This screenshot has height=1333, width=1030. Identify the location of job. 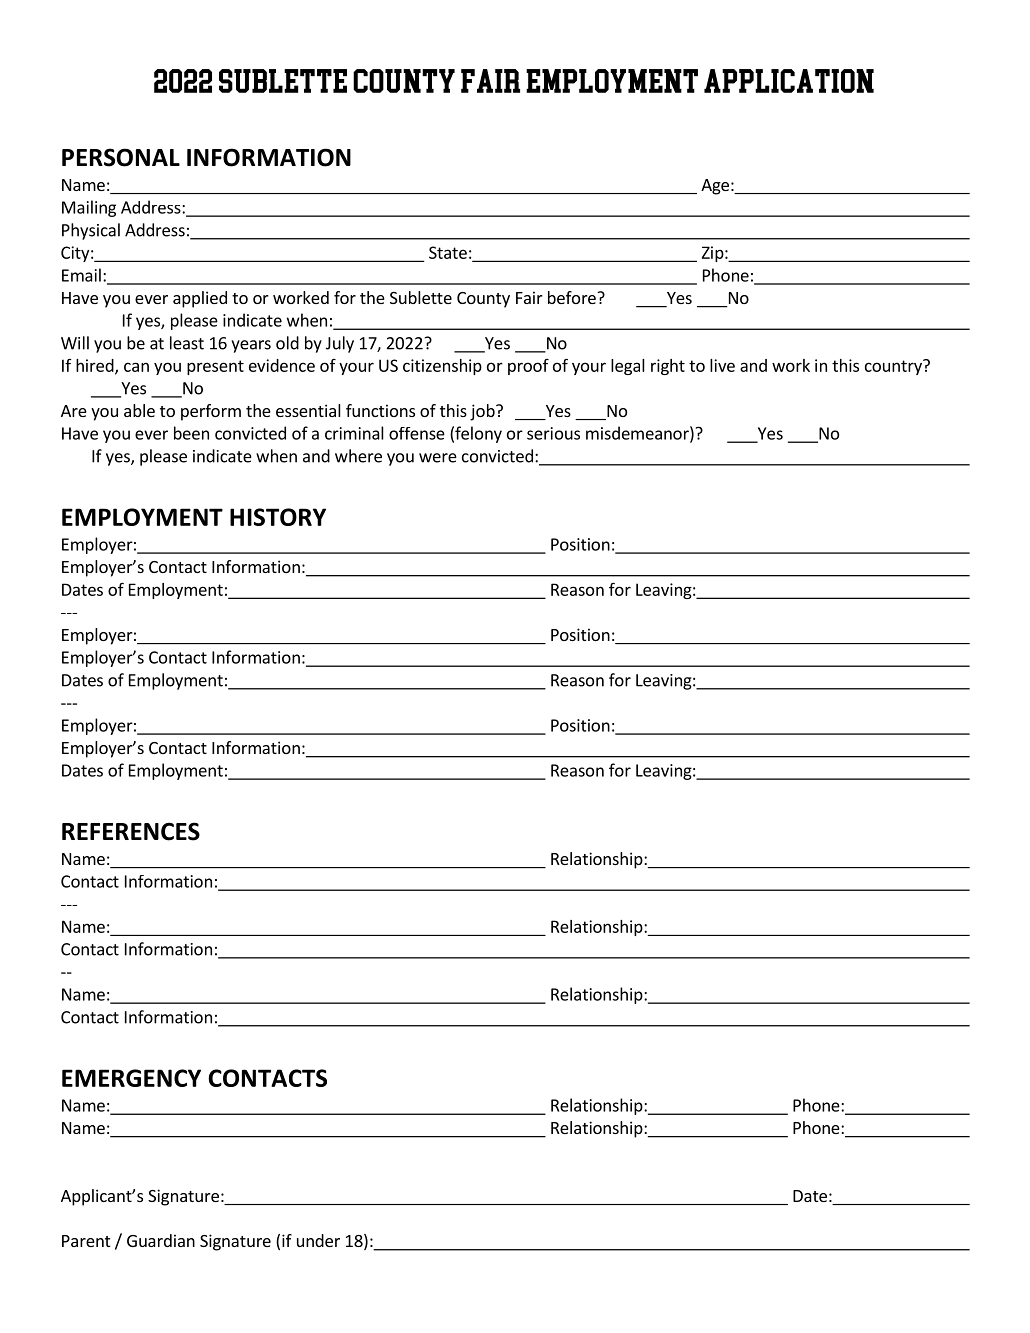
(483, 412).
